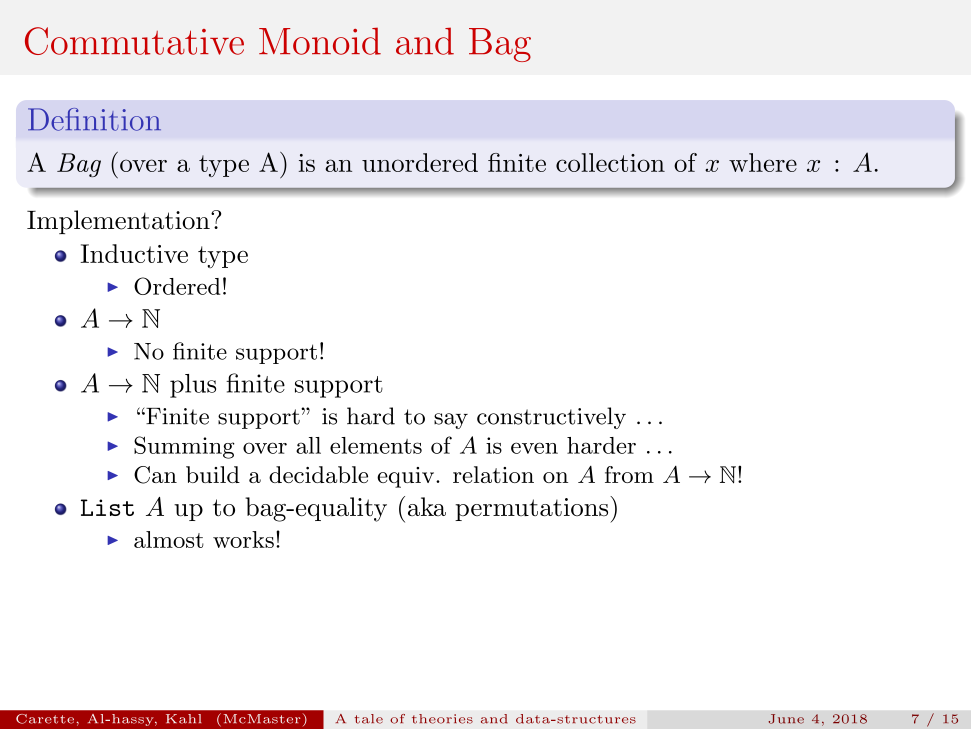  I want to click on collection, so click(610, 162).
